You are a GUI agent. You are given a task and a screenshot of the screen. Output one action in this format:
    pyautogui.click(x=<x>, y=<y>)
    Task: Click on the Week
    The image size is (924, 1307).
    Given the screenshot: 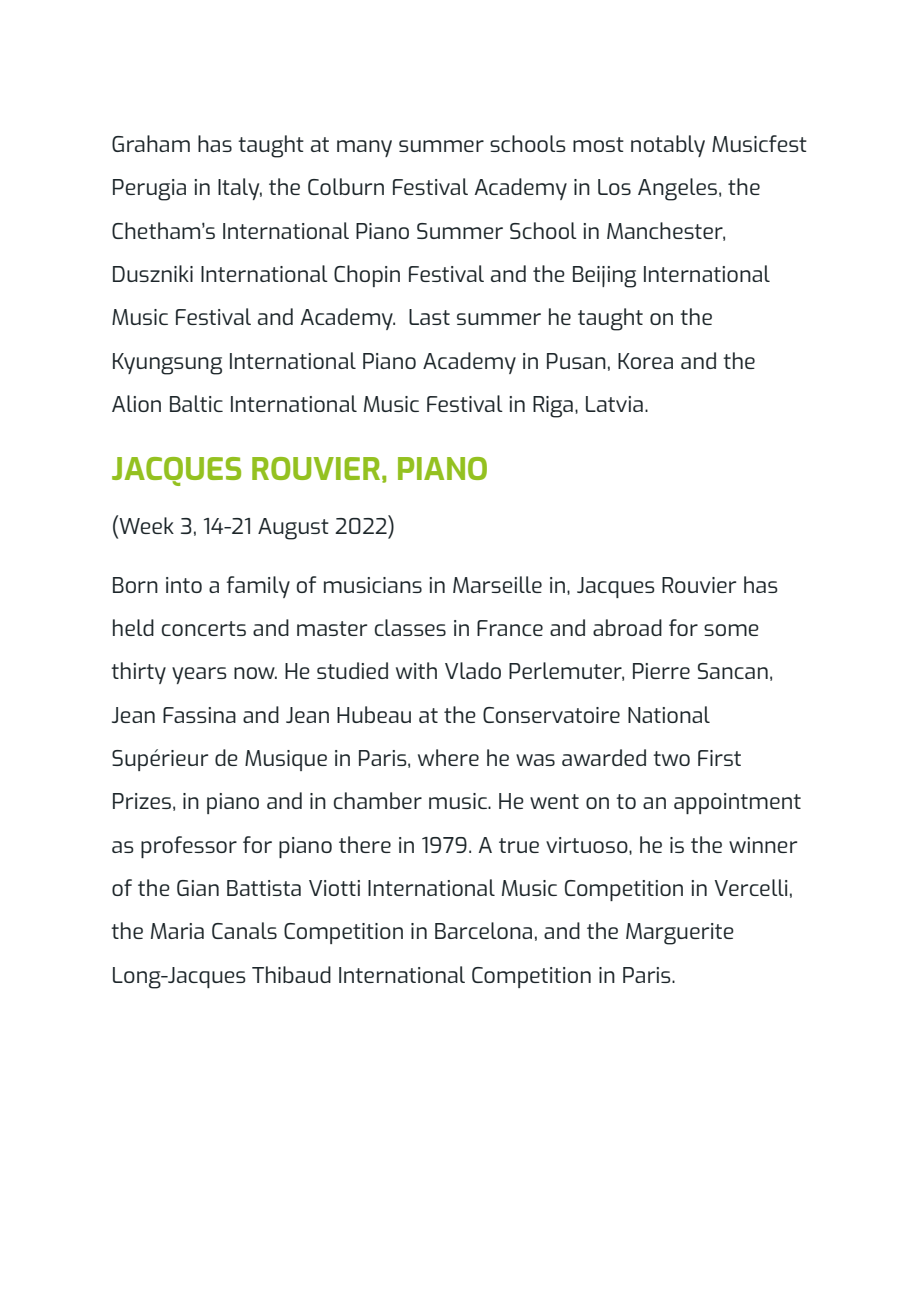 What is the action you would take?
    pyautogui.click(x=145, y=524)
